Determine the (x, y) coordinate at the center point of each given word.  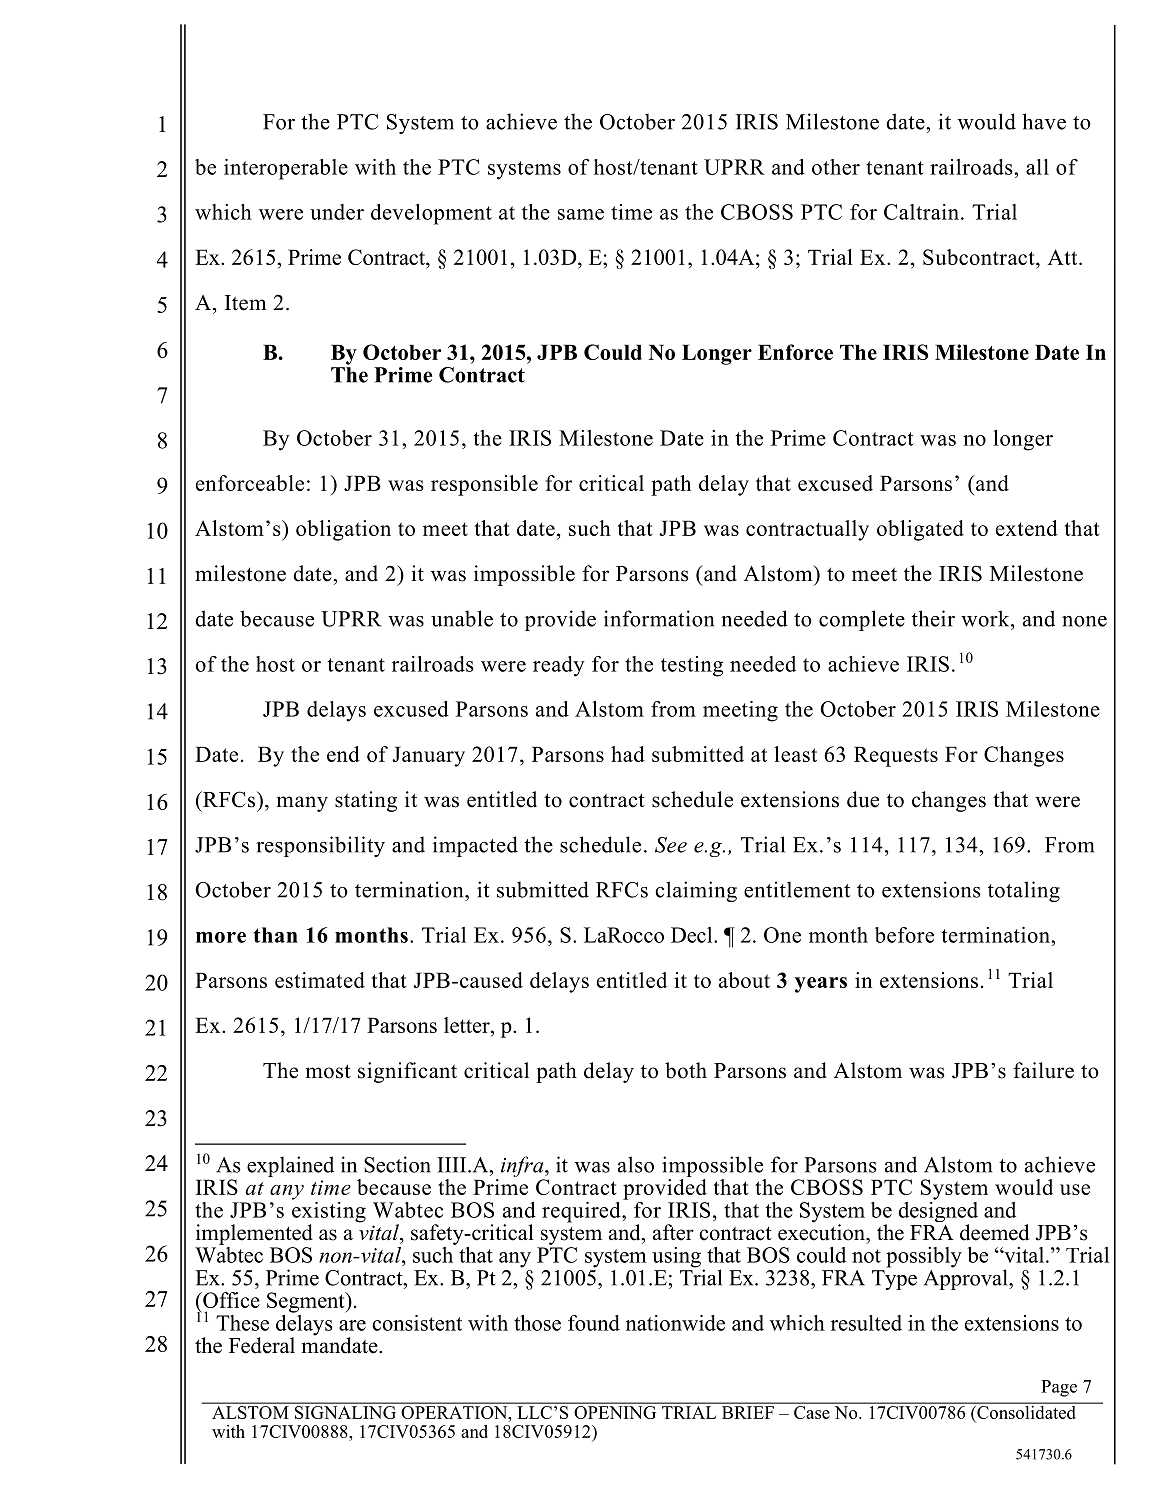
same (581, 214)
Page (1059, 1388)
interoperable (286, 169)
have (1044, 121)
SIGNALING (345, 1412)
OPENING (615, 1412)
